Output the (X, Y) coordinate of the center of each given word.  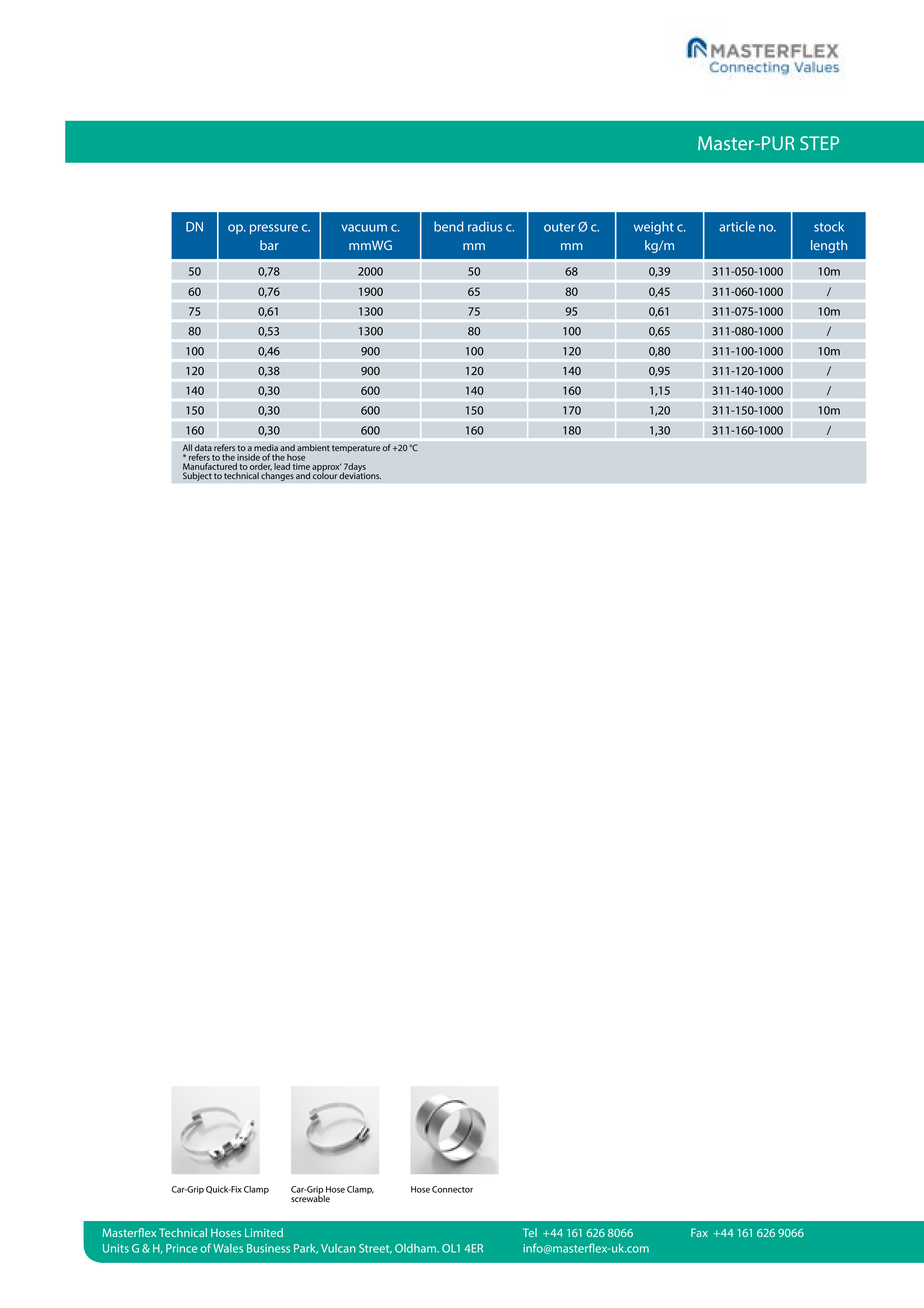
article (737, 226)
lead (282, 466)
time (301, 466)
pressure (274, 229)
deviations (360, 474)
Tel (530, 1232)
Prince (181, 1248)
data (203, 449)
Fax (699, 1232)
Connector (452, 1189)
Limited (264, 1232)
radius (485, 226)
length (829, 246)
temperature (356, 449)
